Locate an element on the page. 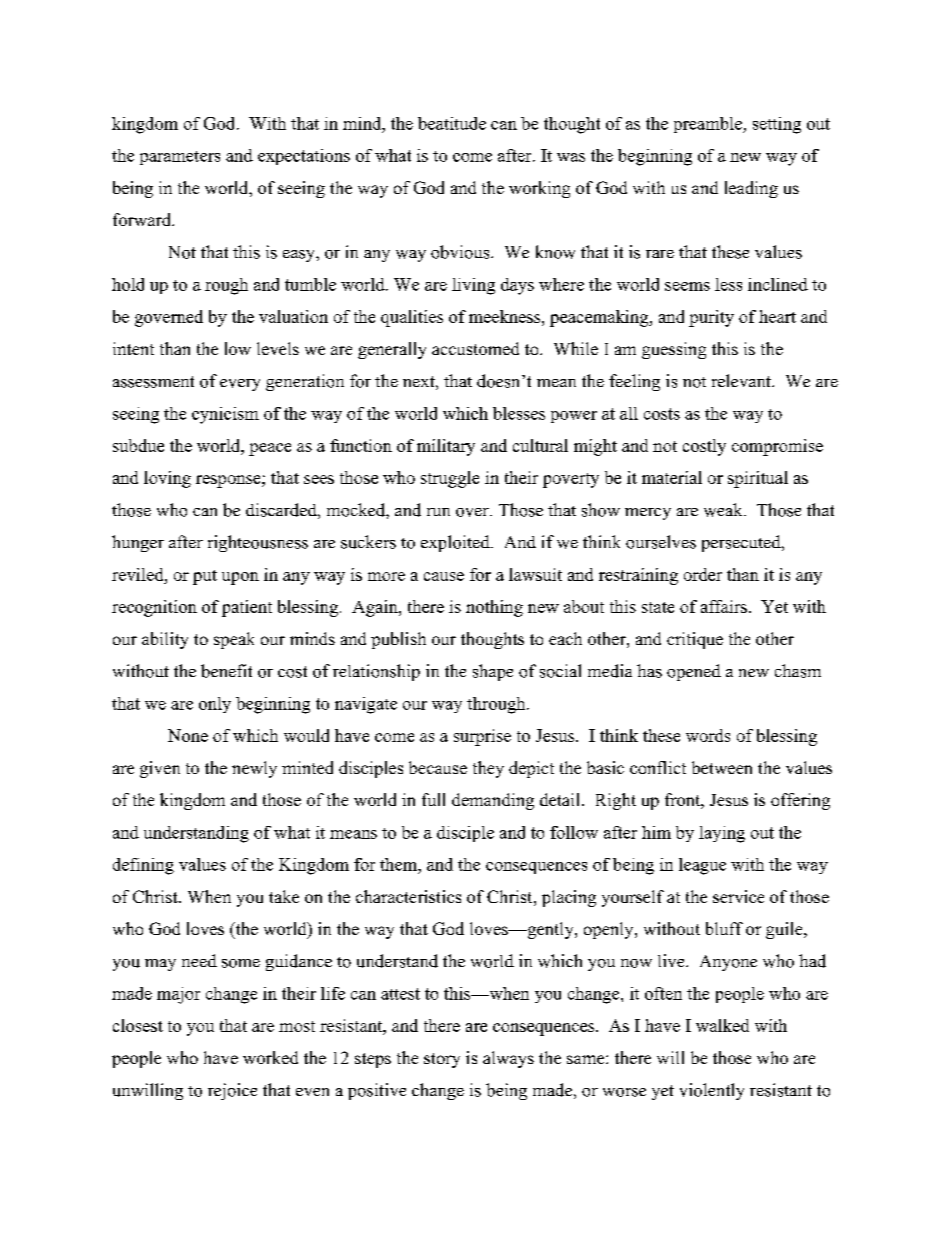  rejoice is located at coordinates (232, 1091).
